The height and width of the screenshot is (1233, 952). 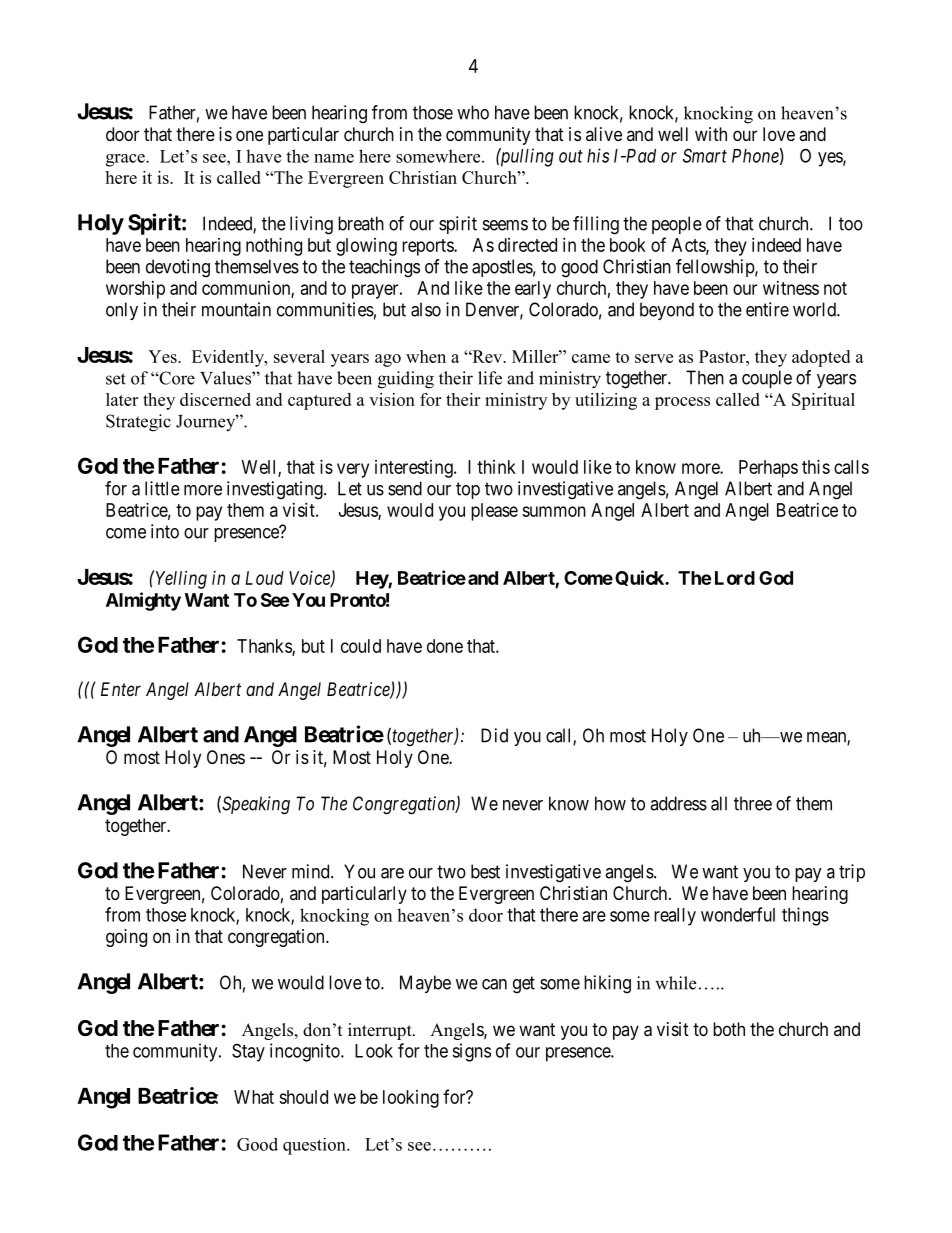 What do you see at coordinates (473, 112) in the screenshot?
I see `who` at bounding box center [473, 112].
